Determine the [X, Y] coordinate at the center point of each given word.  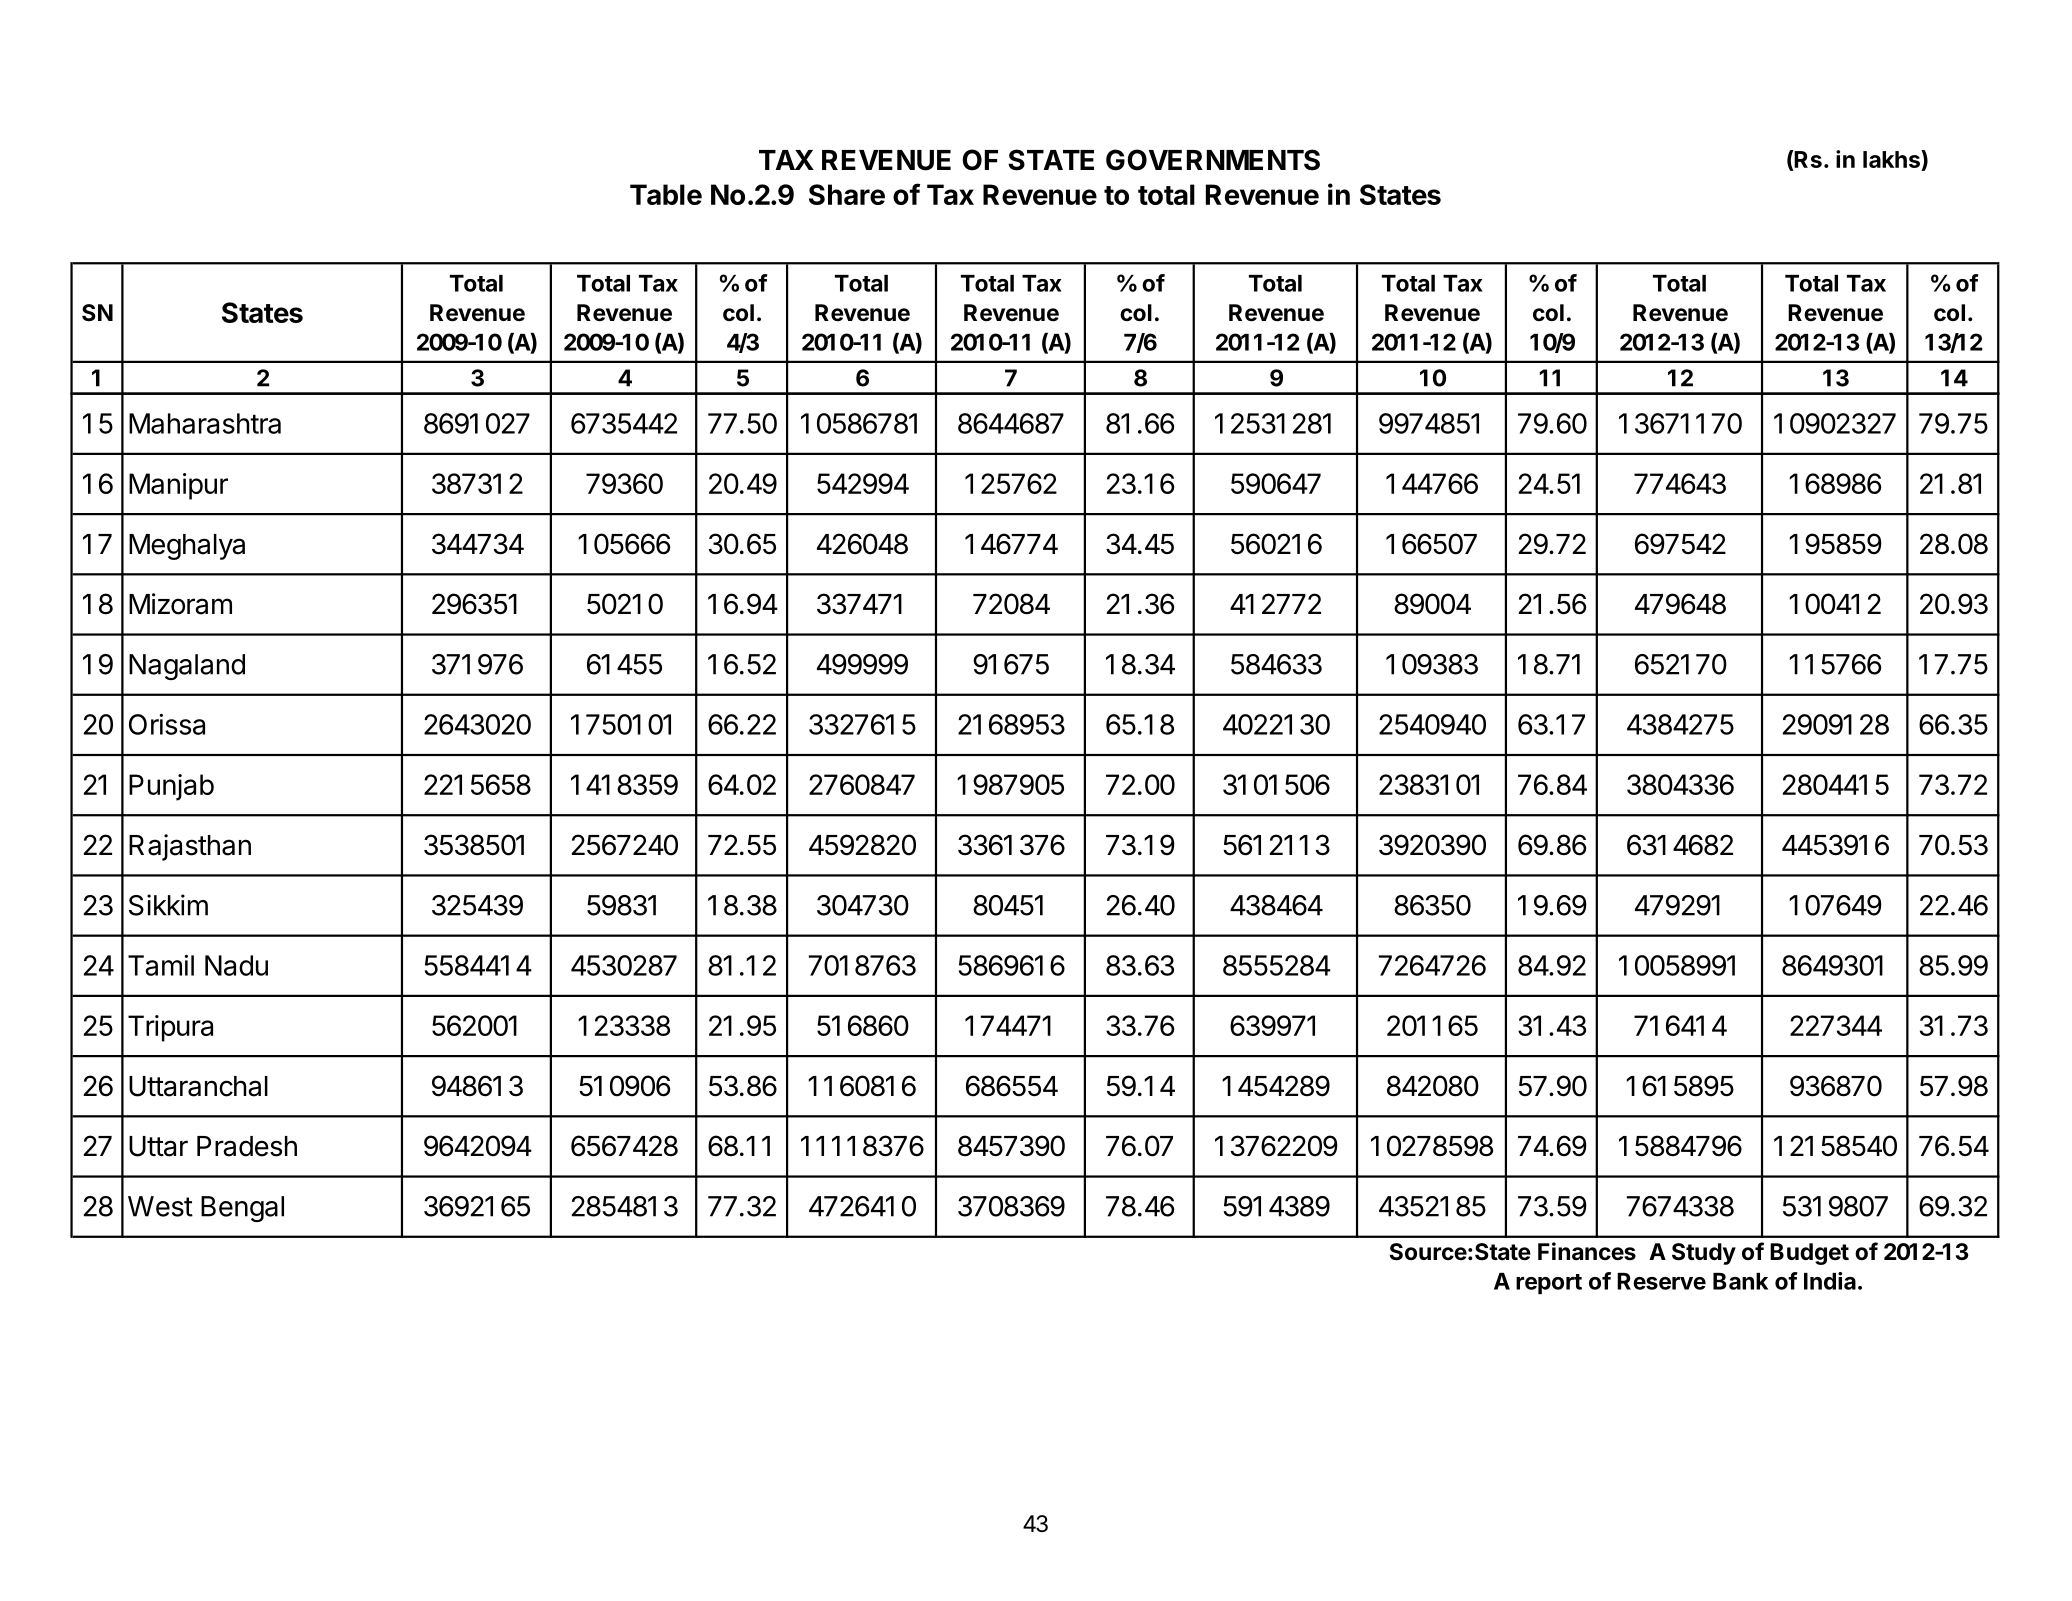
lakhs [1892, 159]
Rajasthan [190, 847]
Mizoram [180, 604]
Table [666, 194]
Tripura [170, 1028]
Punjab [171, 787]
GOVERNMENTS [1213, 160]
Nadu [236, 965]
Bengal [242, 1209]
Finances [1587, 1251]
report [1549, 1284]
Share [847, 194]
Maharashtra [205, 423]
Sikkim [168, 905]
